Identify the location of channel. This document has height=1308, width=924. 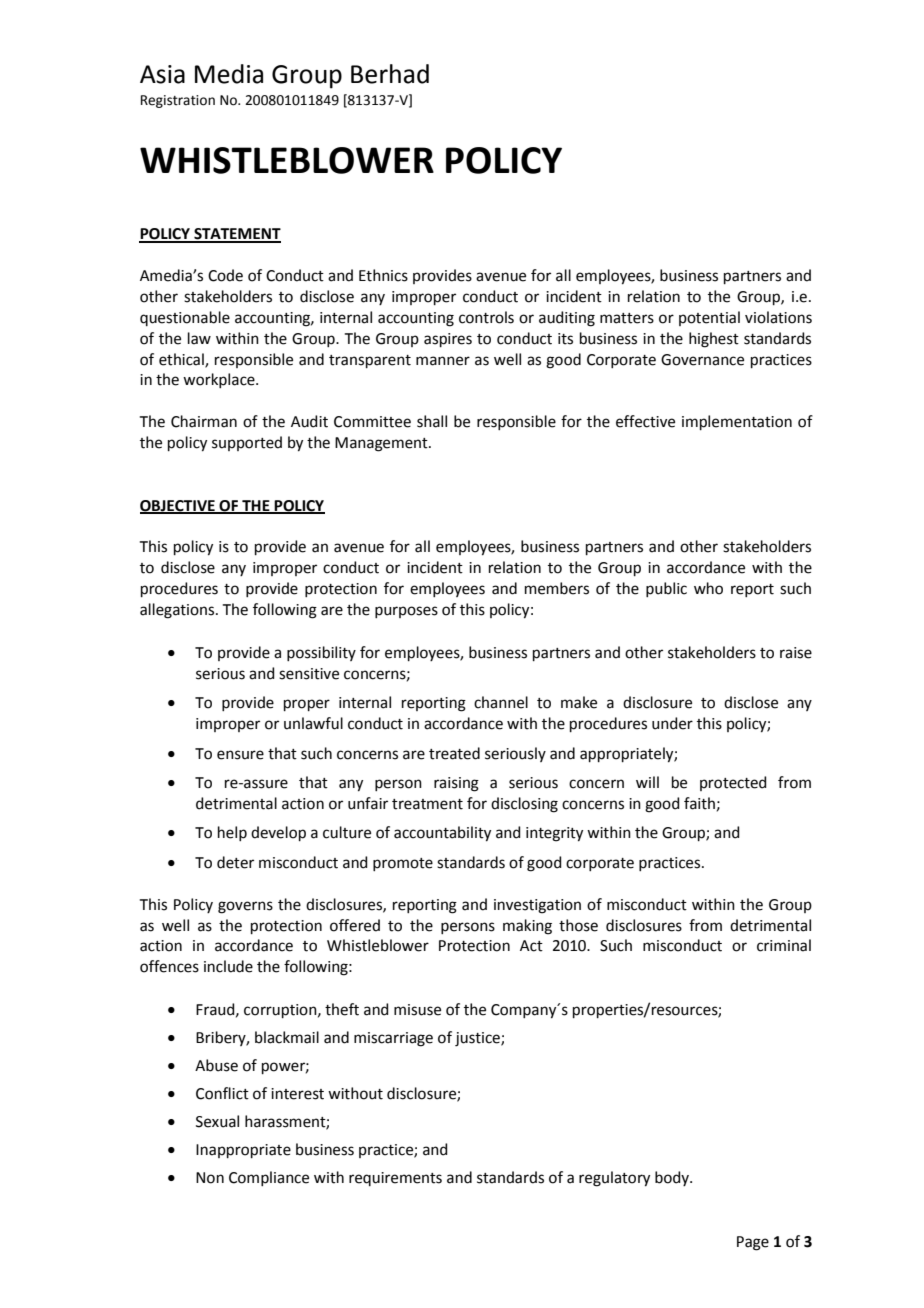
(501, 702).
